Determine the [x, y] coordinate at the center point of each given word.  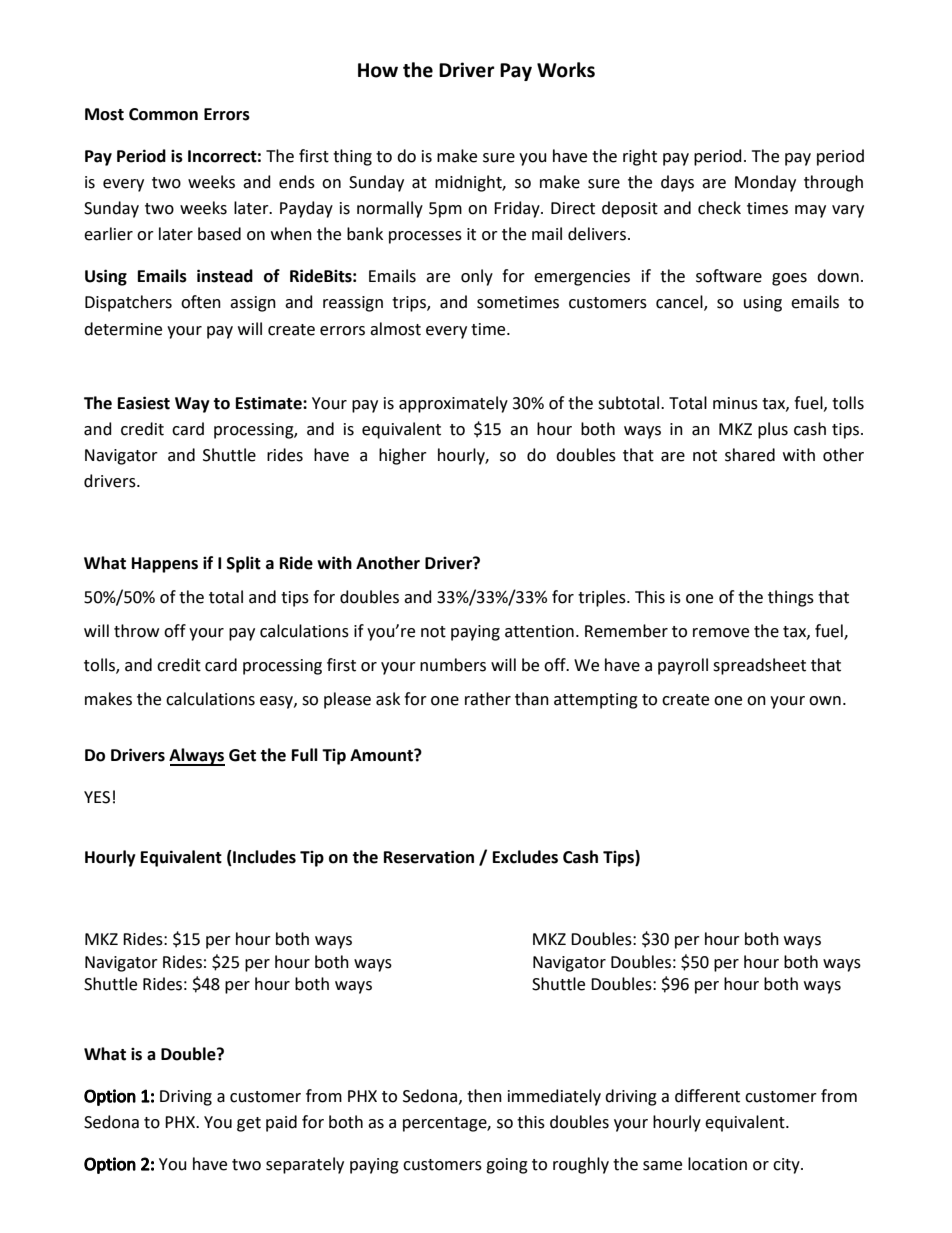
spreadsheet [759, 666]
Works [566, 70]
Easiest [144, 403]
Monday [765, 183]
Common [163, 114]
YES [97, 797]
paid [281, 1123]
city [787, 1166]
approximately [453, 404]
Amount [382, 755]
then [484, 1096]
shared [750, 455]
